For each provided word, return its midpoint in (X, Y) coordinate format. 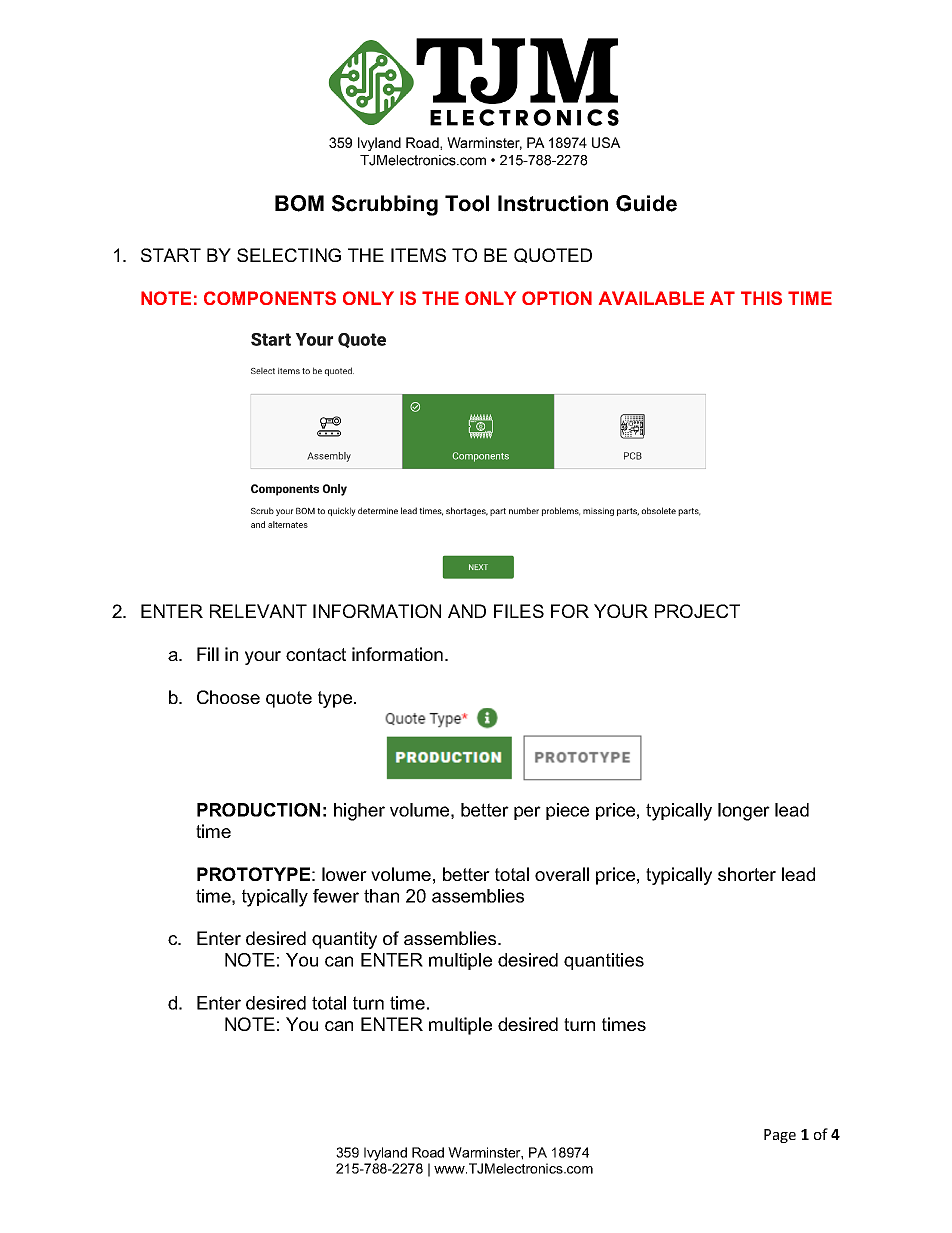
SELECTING (289, 255)
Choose (228, 697)
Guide (646, 203)
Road (428, 1152)
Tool (467, 203)
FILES (519, 611)
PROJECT (697, 611)
